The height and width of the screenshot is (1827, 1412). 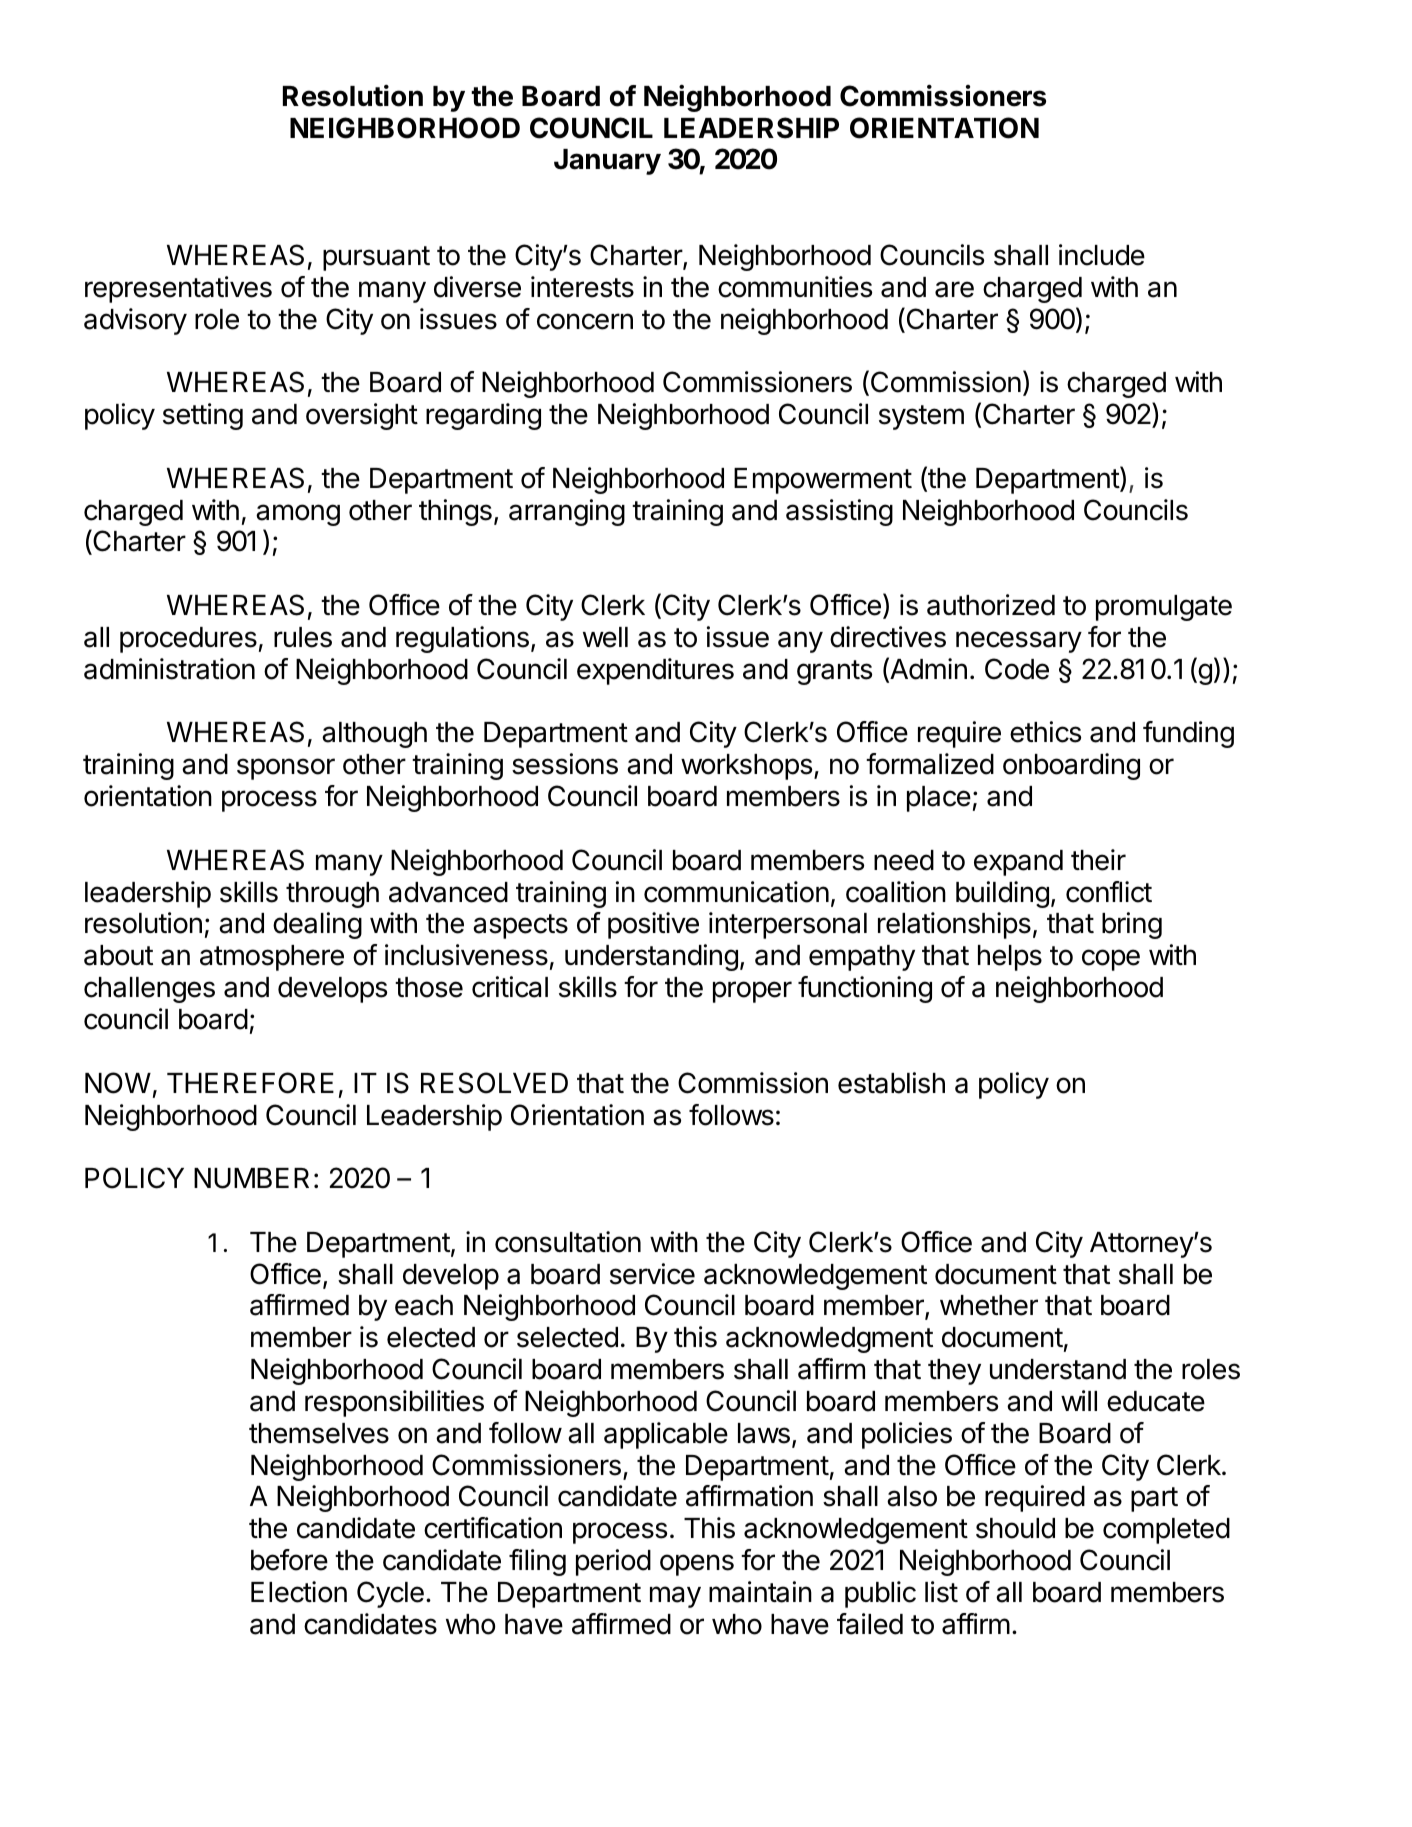 What do you see at coordinates (494, 1083) in the screenshot?
I see `RESOLVED` at bounding box center [494, 1083].
